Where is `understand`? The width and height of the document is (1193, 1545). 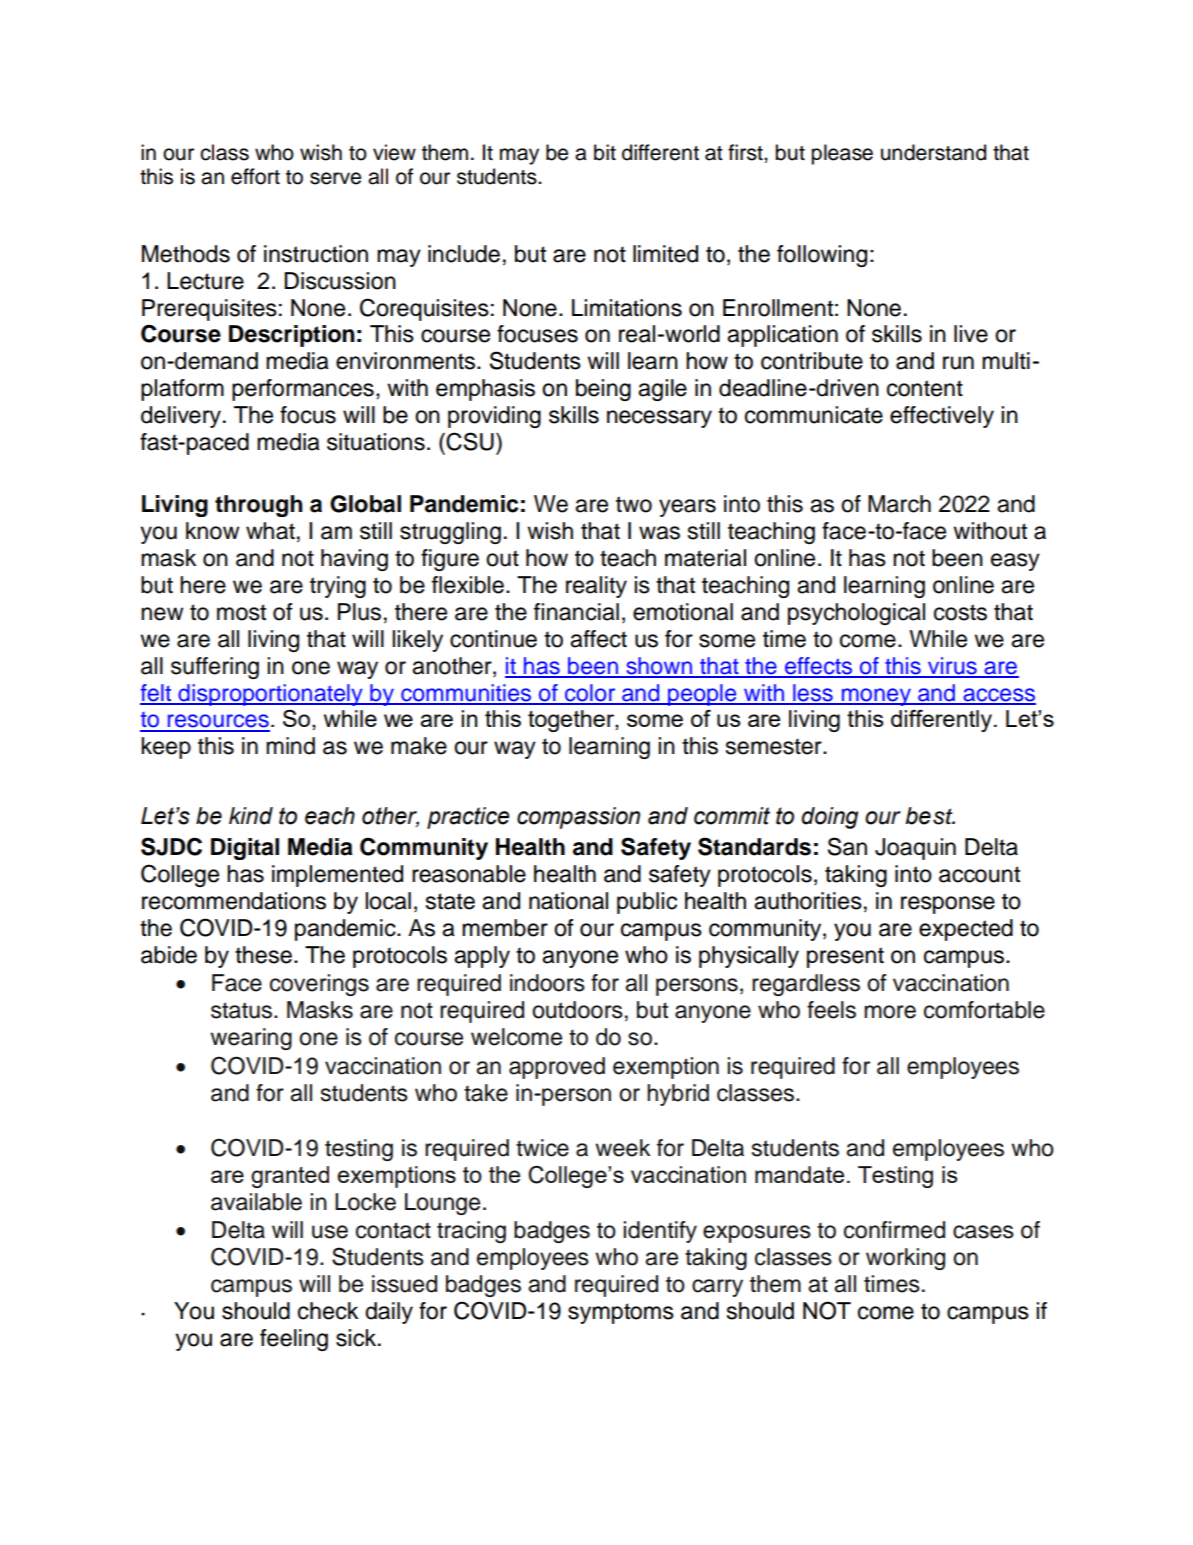 understand is located at coordinates (933, 152).
